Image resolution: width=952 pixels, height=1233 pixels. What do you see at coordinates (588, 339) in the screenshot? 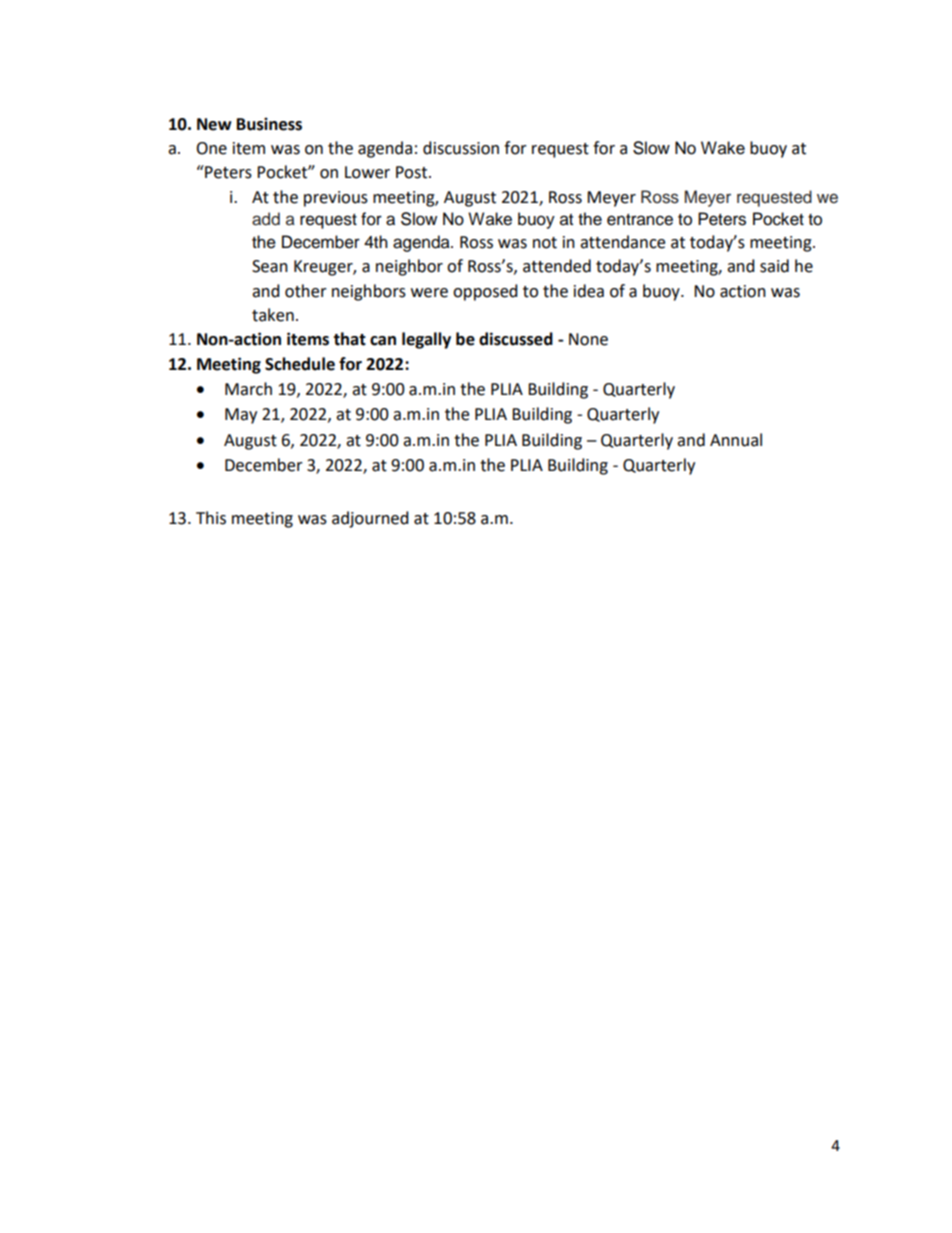
I see `None` at bounding box center [588, 339].
